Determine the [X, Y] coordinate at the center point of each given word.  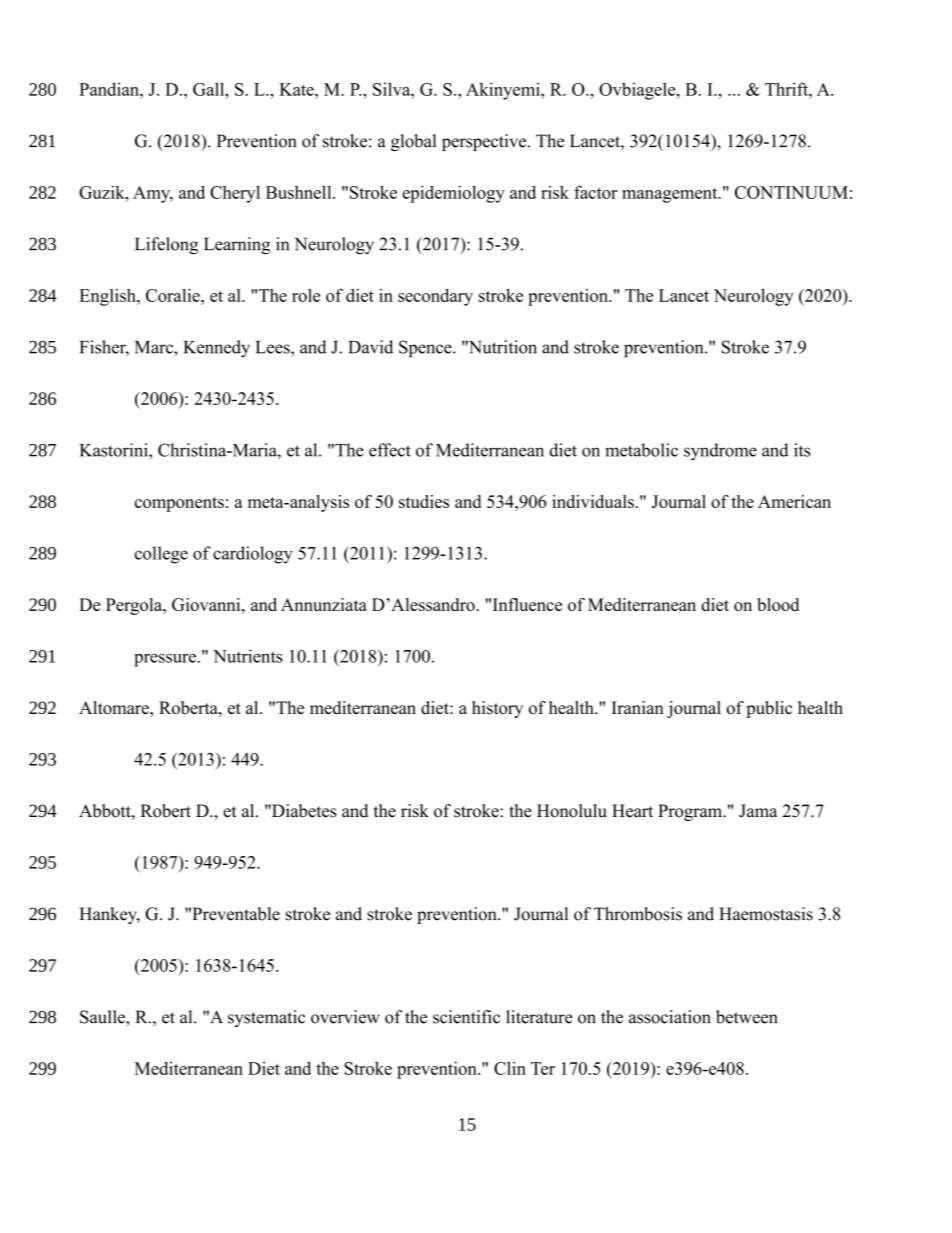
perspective [485, 142]
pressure [165, 660]
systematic [266, 1018]
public [769, 709]
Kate [297, 89]
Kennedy [217, 349]
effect [390, 450]
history [497, 709]
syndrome [720, 452]
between [747, 1017]
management [671, 195]
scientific [466, 1017]
